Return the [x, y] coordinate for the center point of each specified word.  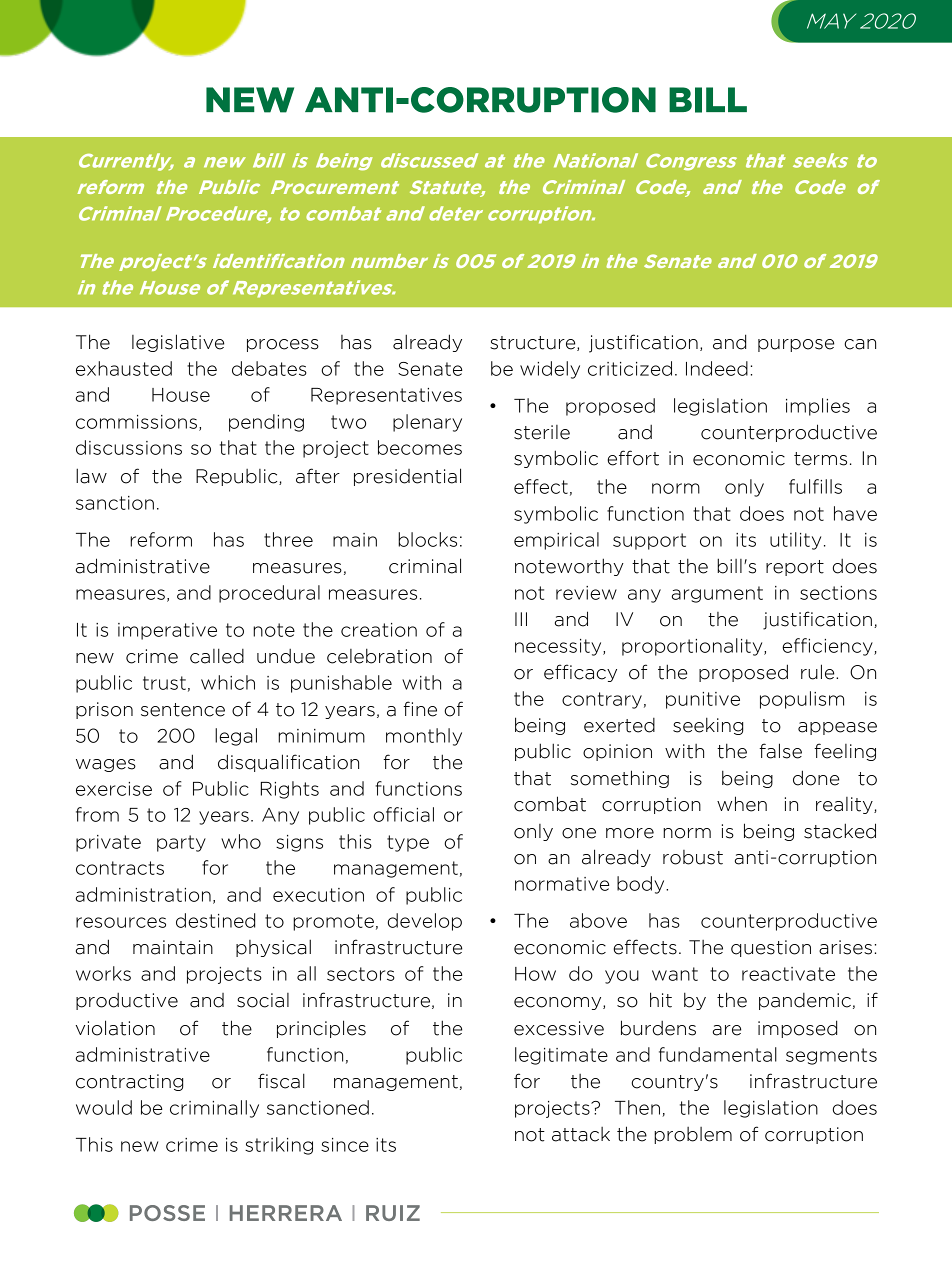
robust [693, 857]
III [521, 619]
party [181, 843]
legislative [178, 343]
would [104, 1107]
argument [717, 594]
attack [581, 1134]
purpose [796, 345]
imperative [167, 631]
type [408, 843]
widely [550, 370]
